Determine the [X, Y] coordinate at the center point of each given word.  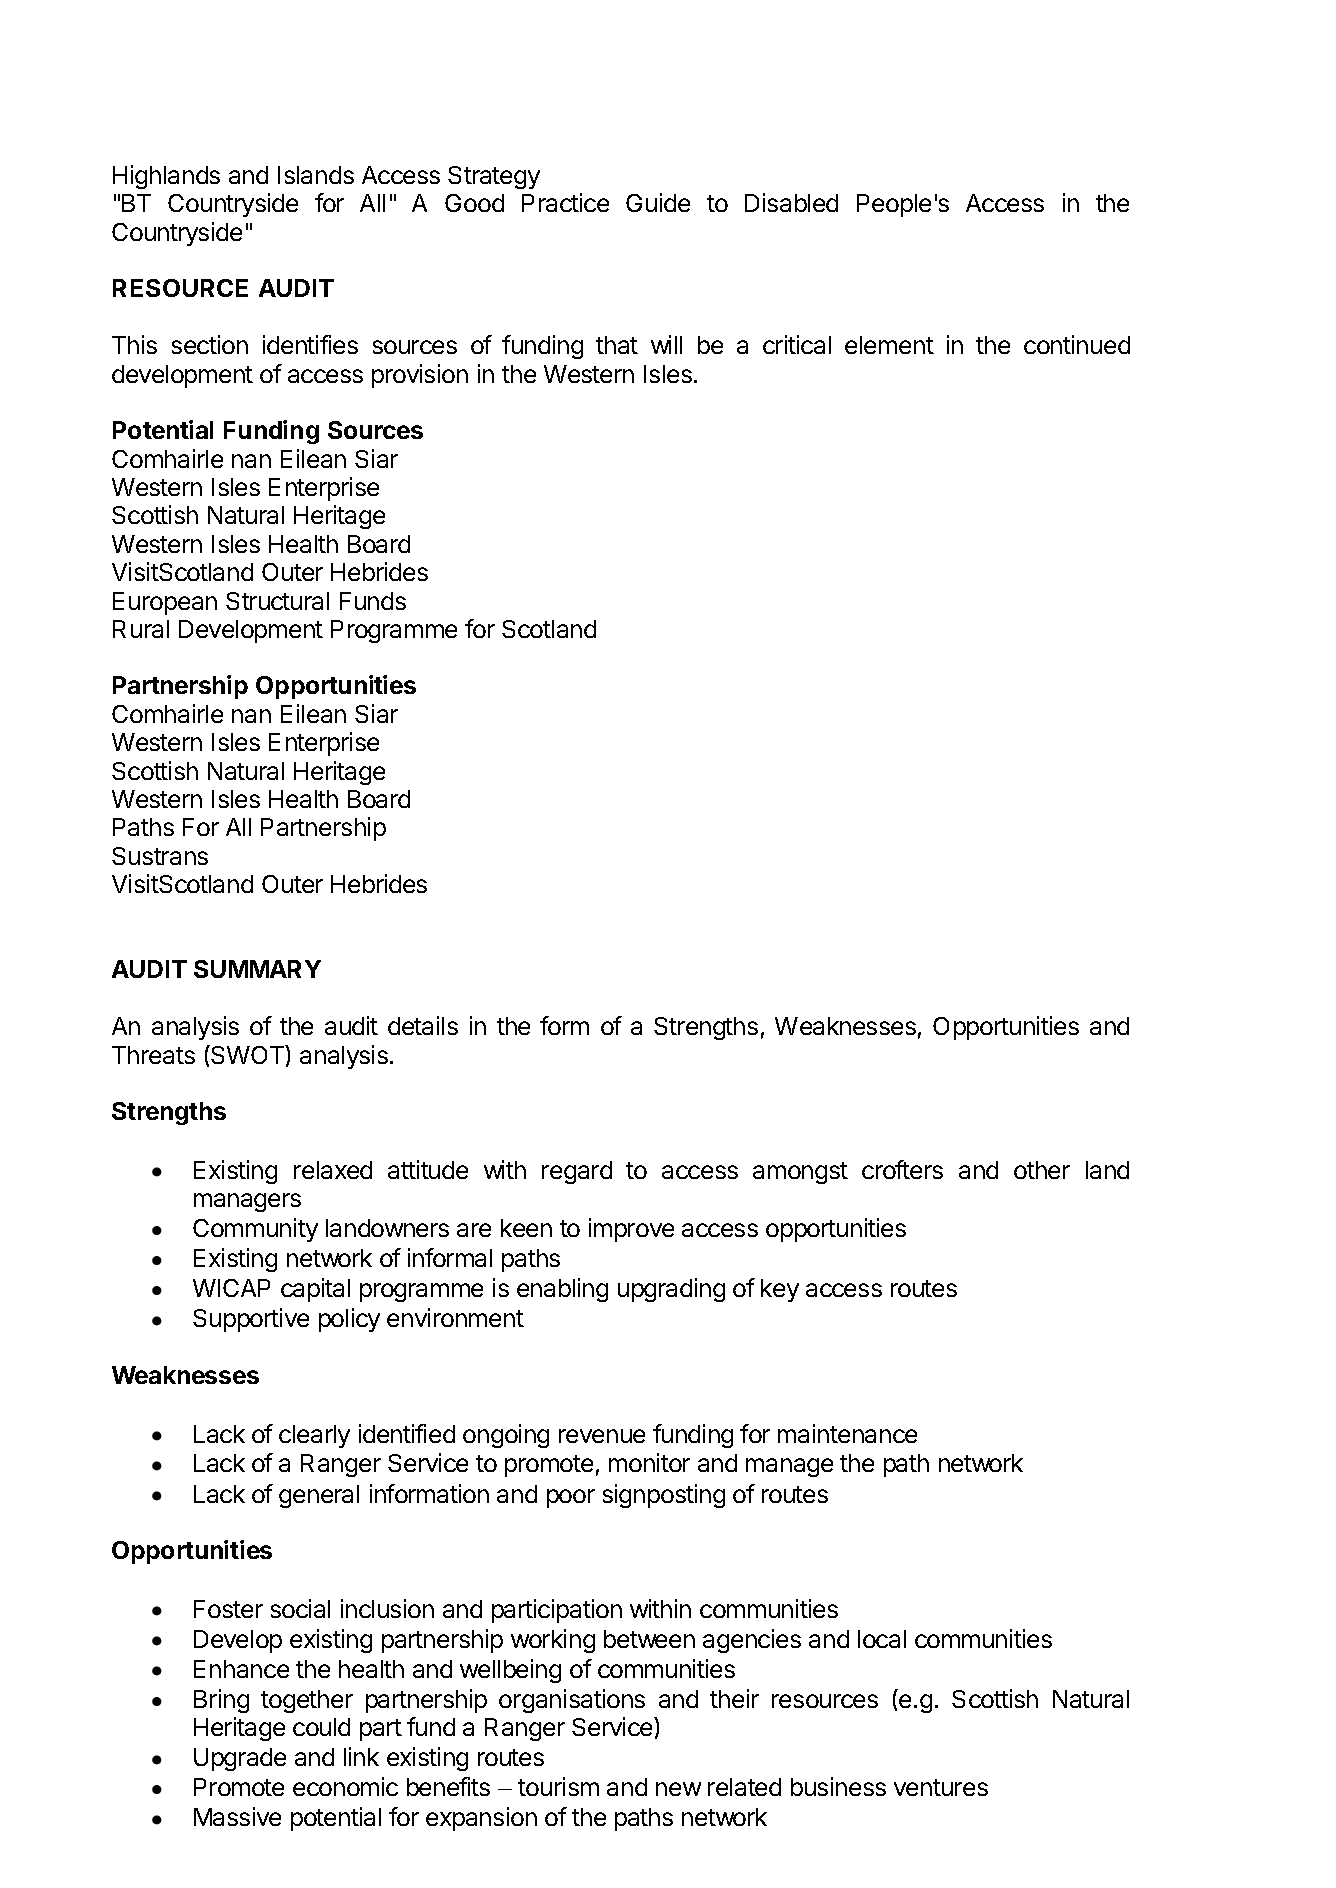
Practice [565, 202]
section [210, 344]
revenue [602, 1436]
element [889, 345]
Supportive [251, 1320]
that [617, 345]
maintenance [847, 1433]
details [423, 1025]
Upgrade [240, 1759]
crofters [902, 1169]
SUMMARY [257, 969]
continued [1077, 344]
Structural [277, 601]
